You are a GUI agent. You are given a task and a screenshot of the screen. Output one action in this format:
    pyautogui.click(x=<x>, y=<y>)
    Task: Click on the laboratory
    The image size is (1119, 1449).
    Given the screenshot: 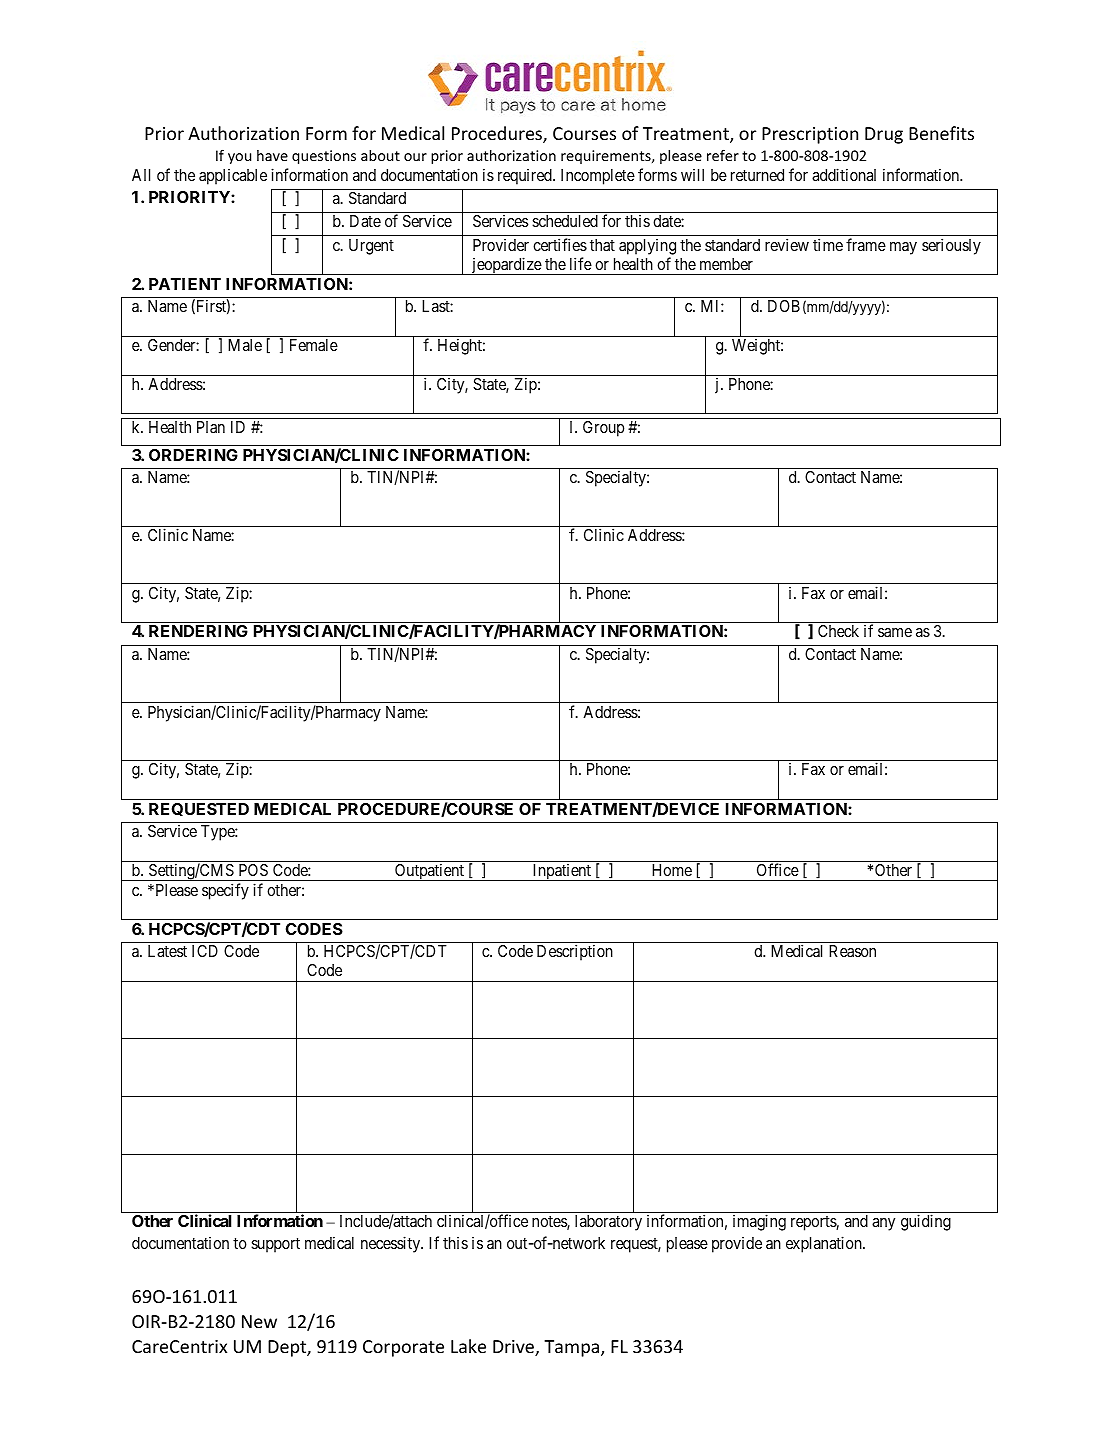 What is the action you would take?
    pyautogui.click(x=608, y=1223)
